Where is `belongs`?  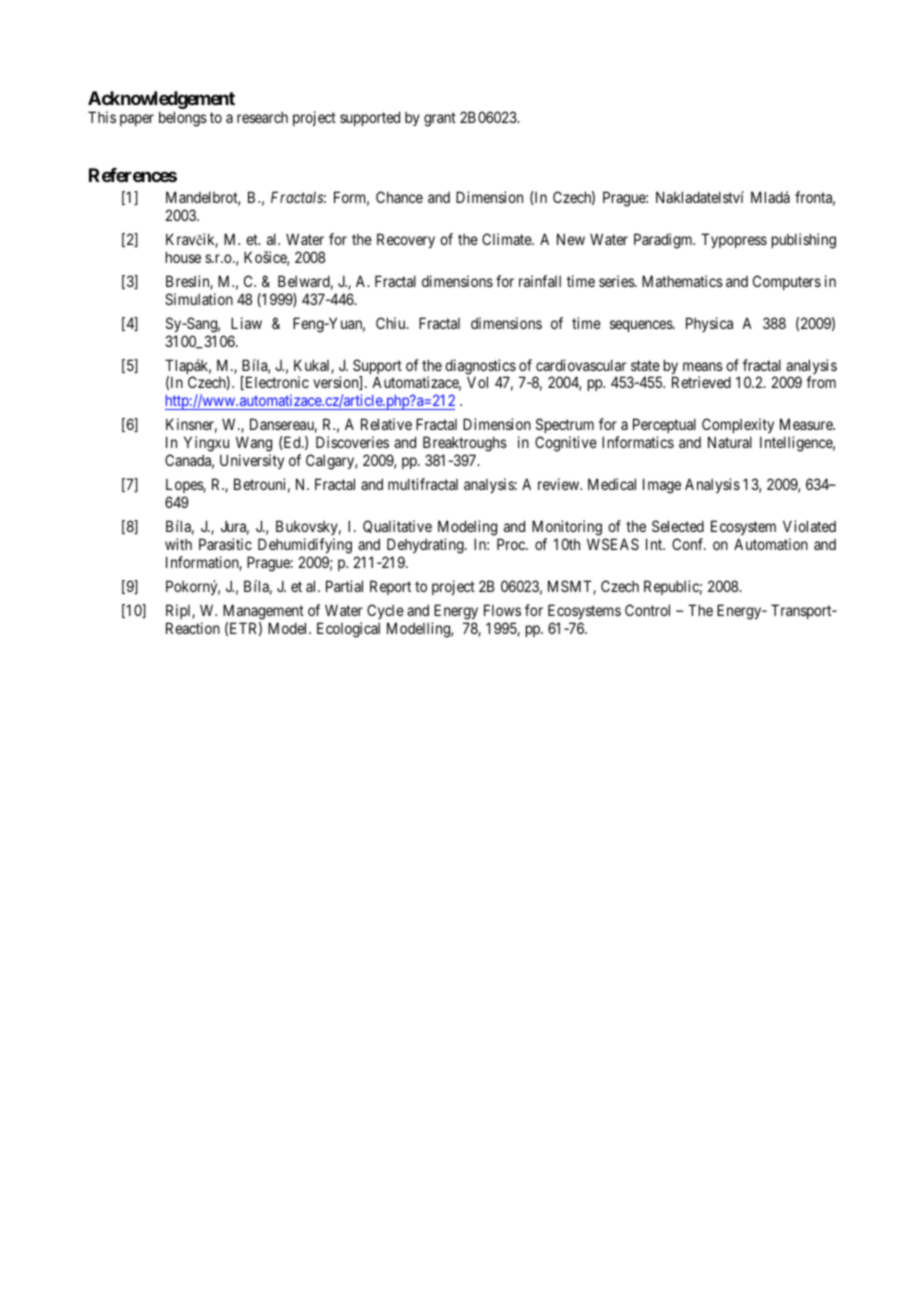 belongs is located at coordinates (183, 119).
